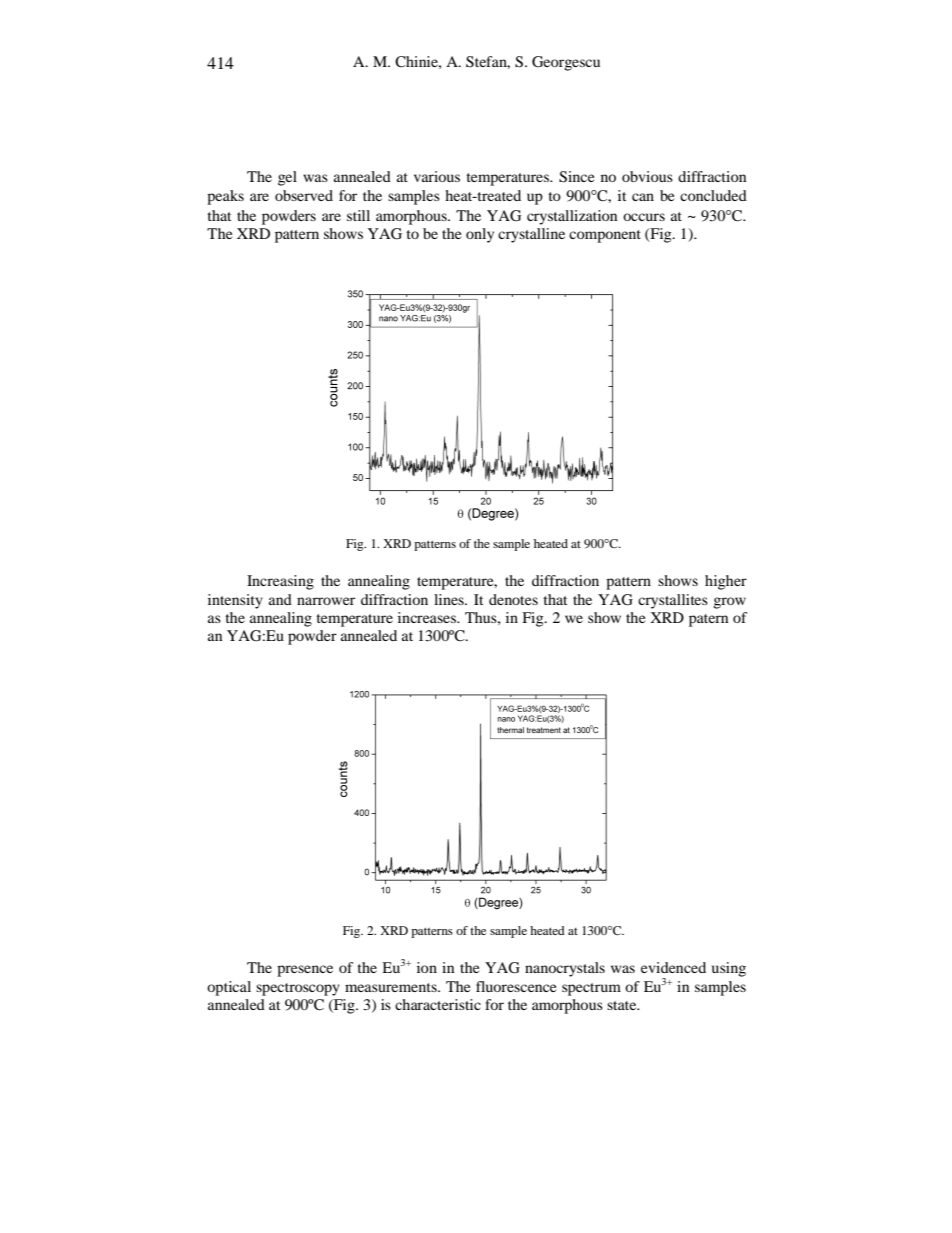 The width and height of the document is (952, 1233). Describe the element at coordinates (428, 617) in the document. I see `increases` at that location.
